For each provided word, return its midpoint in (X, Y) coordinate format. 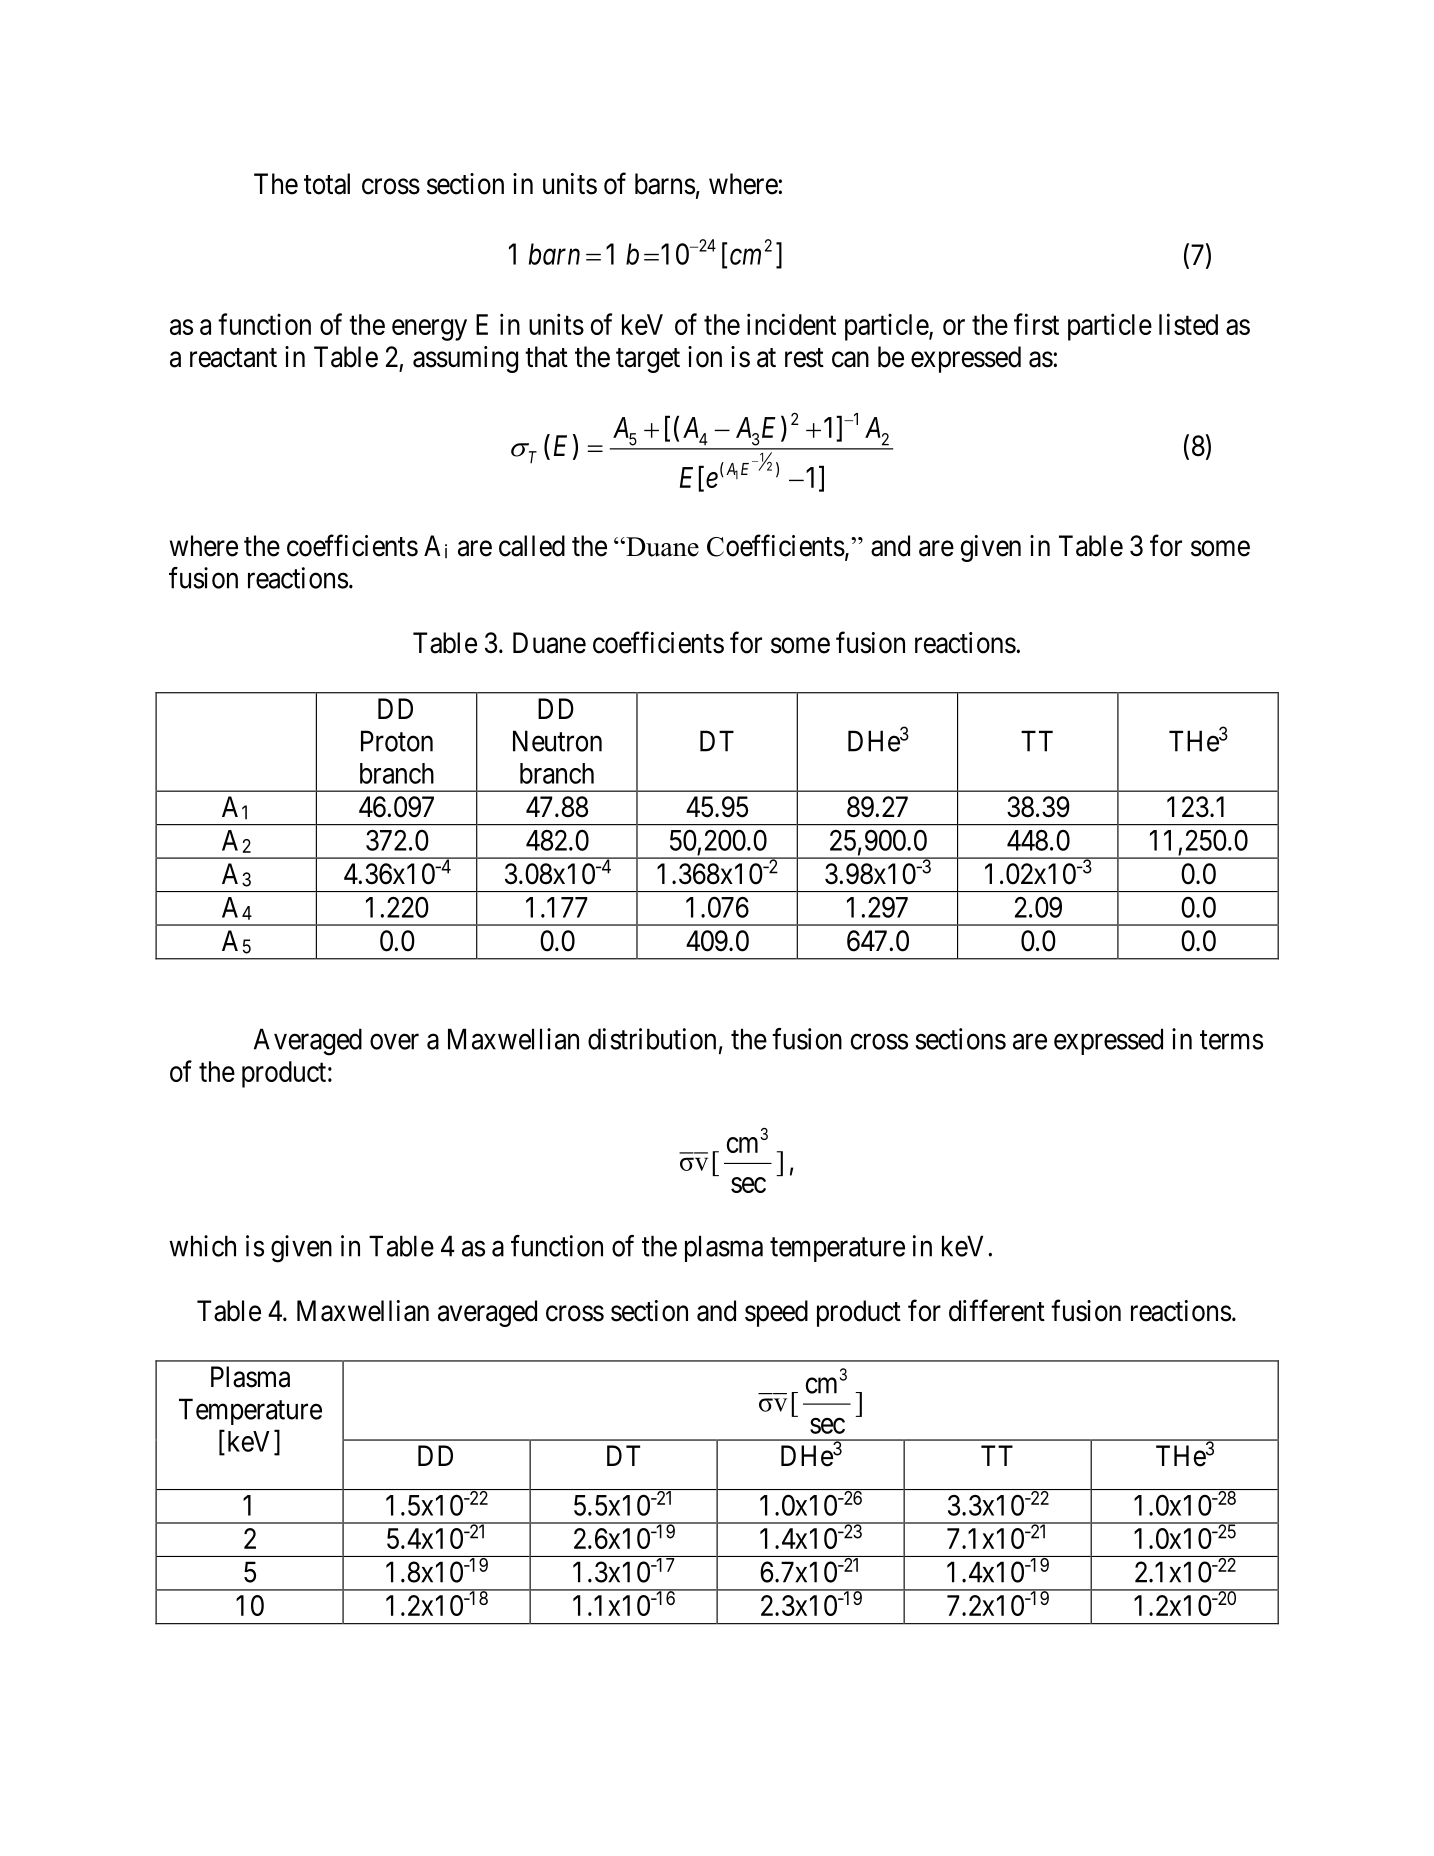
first (1036, 324)
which (202, 1246)
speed (776, 1313)
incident (791, 324)
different (997, 1310)
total (327, 184)
